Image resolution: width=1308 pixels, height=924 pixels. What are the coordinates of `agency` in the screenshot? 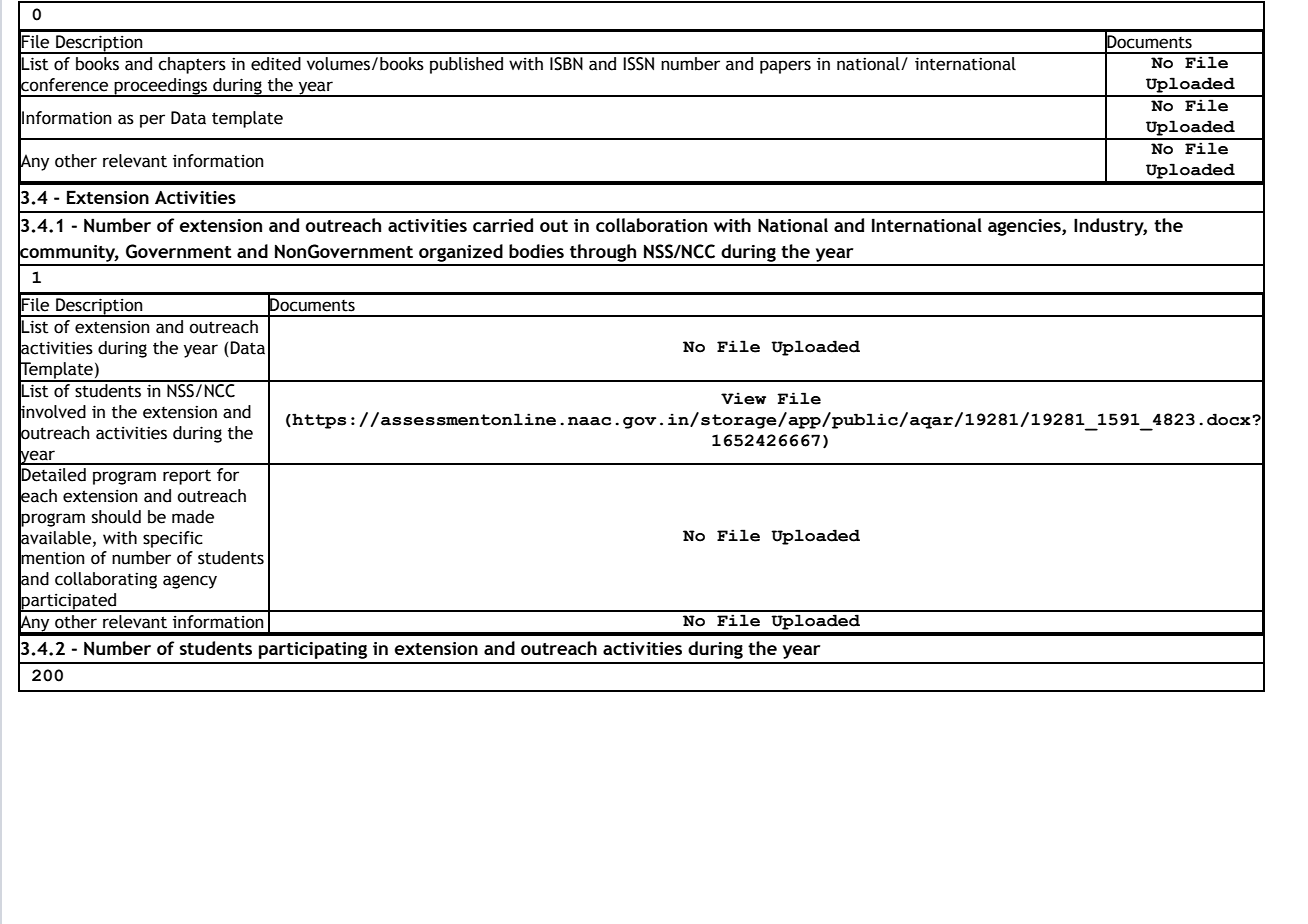 It's located at (190, 582).
